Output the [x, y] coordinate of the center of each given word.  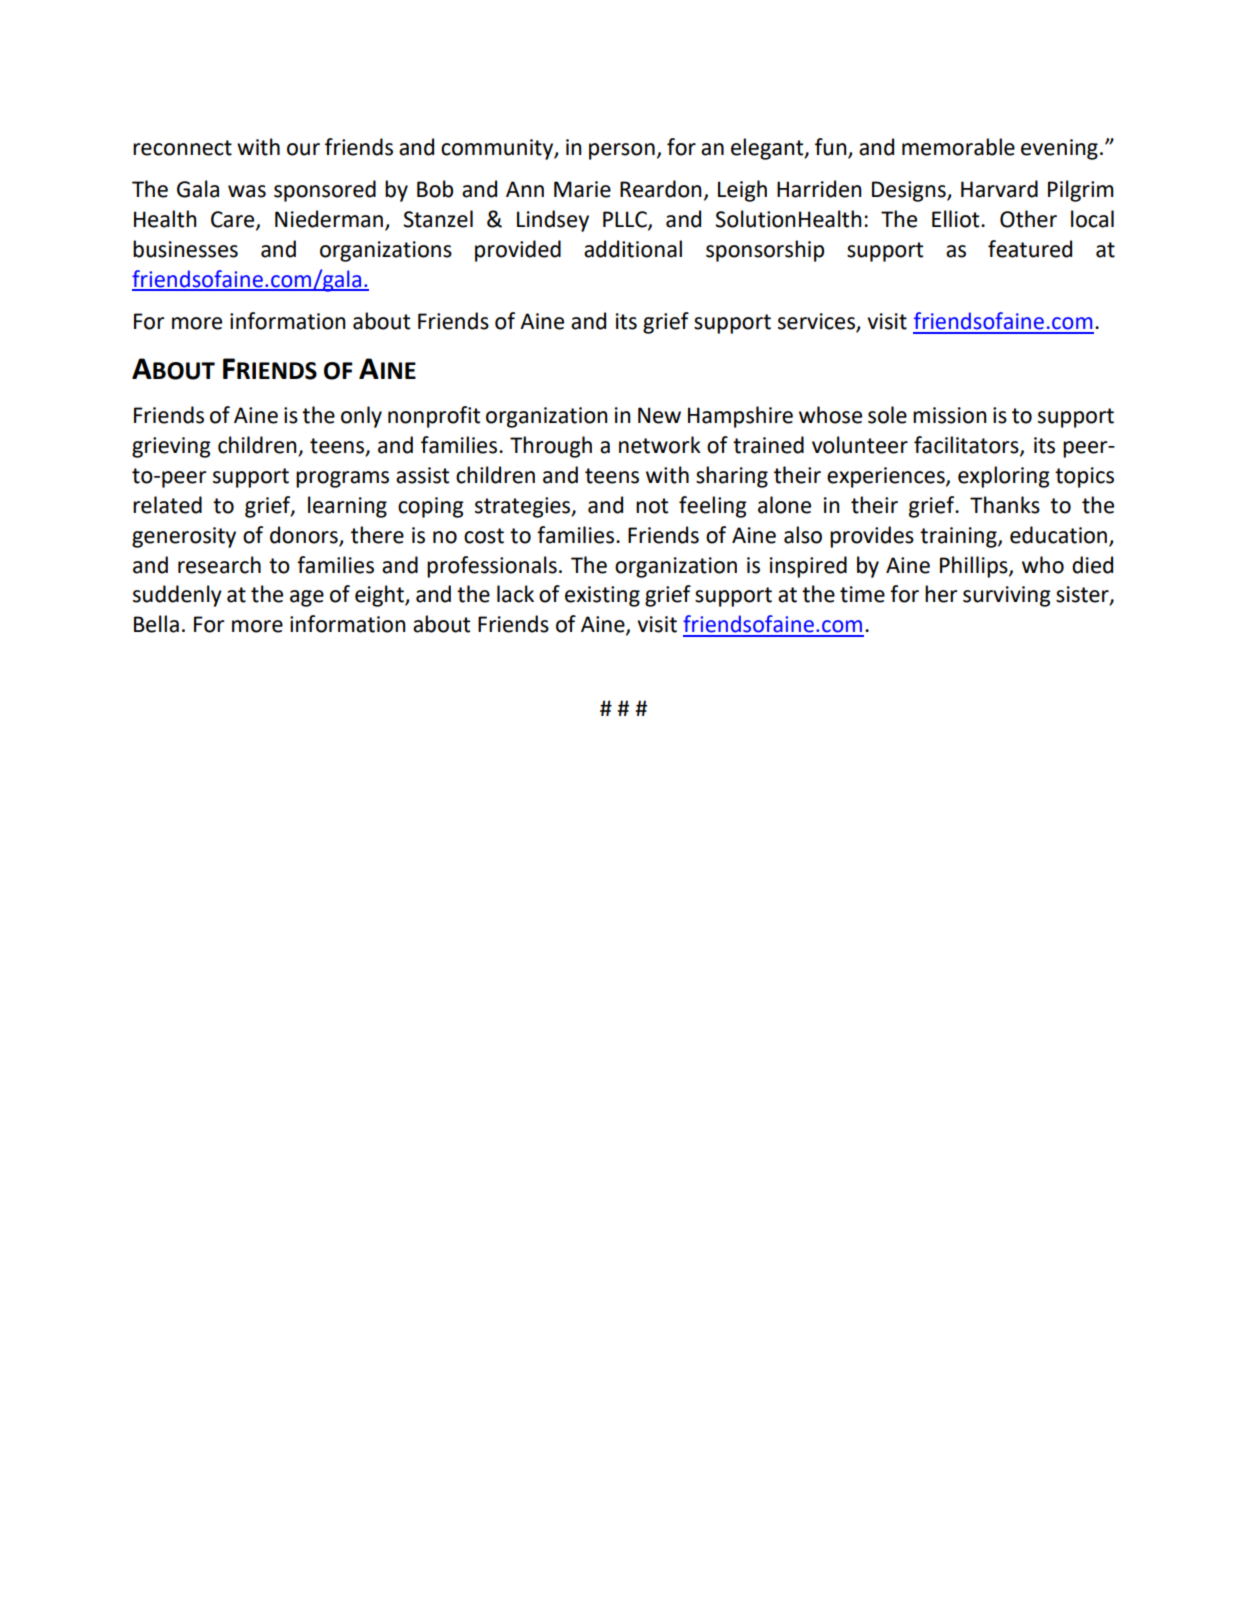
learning [347, 507]
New [659, 415]
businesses [185, 249]
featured [1030, 249]
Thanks [1005, 505]
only [361, 417]
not [652, 506]
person [622, 151]
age [307, 598]
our [303, 149]
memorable [958, 147]
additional [633, 249]
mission [950, 415]
